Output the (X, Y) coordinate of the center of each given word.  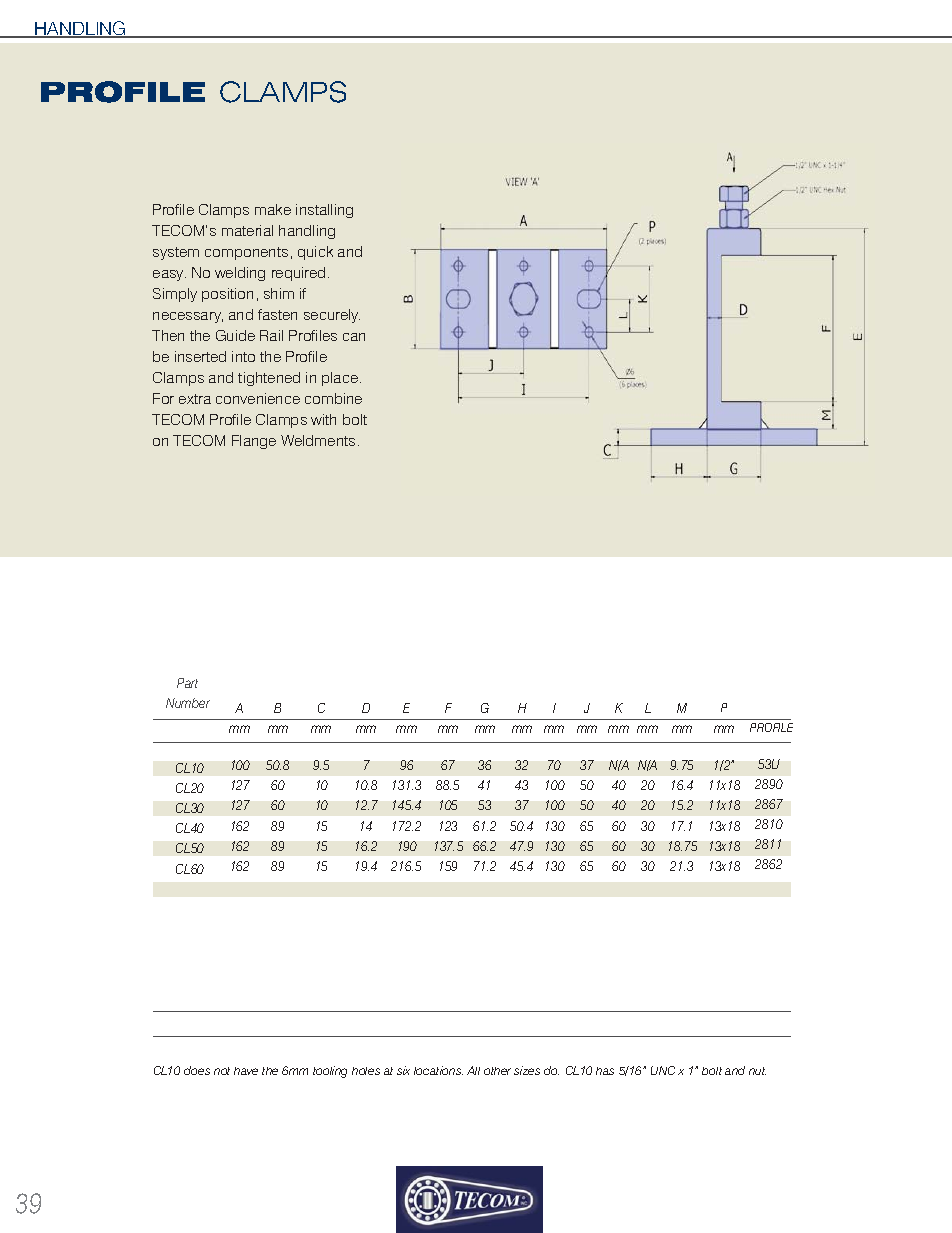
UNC (663, 1070)
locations (438, 1070)
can (354, 337)
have (246, 1071)
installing (324, 211)
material (247, 230)
